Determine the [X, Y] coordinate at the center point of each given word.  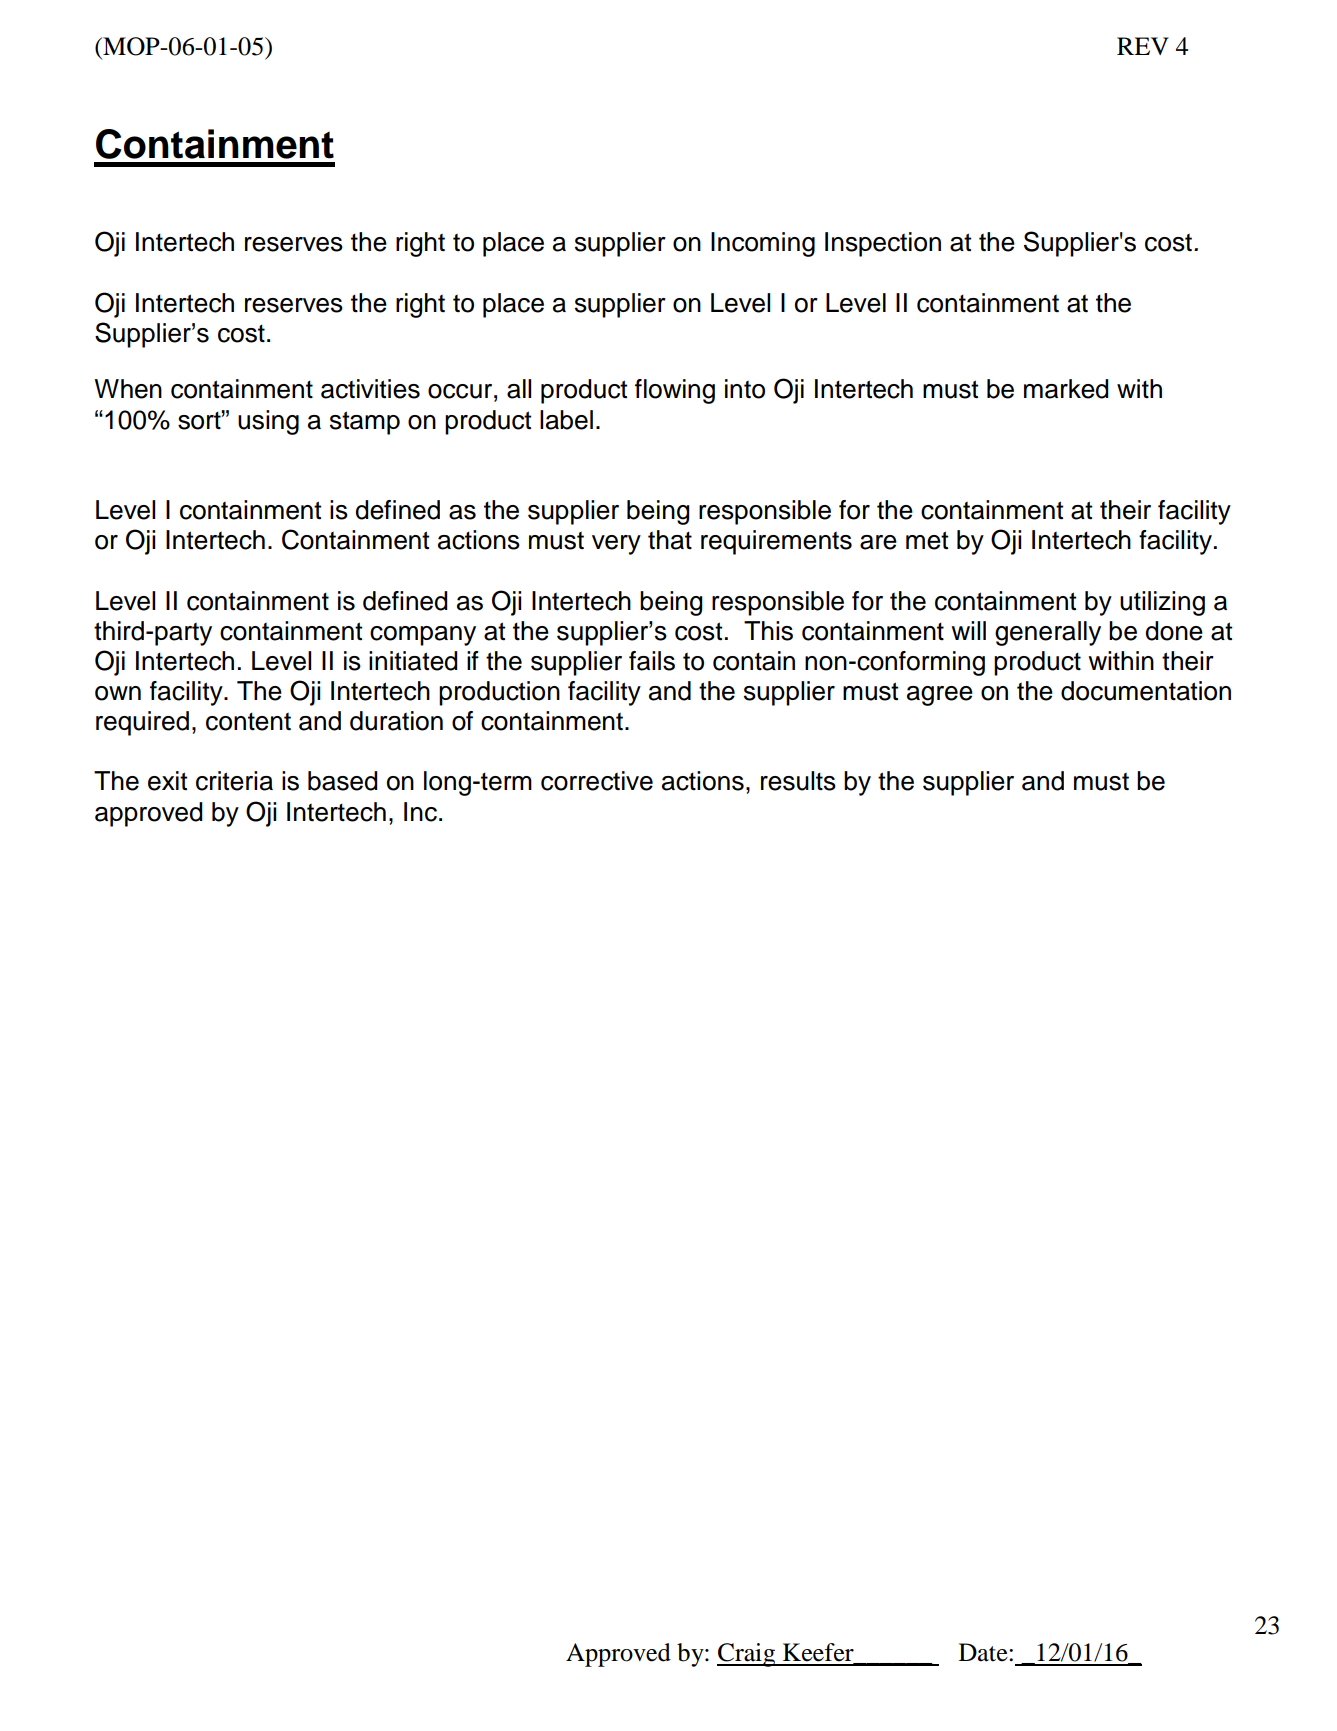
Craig [747, 1655]
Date [984, 1652]
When [128, 389]
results [798, 781]
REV [1143, 46]
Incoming [763, 244]
